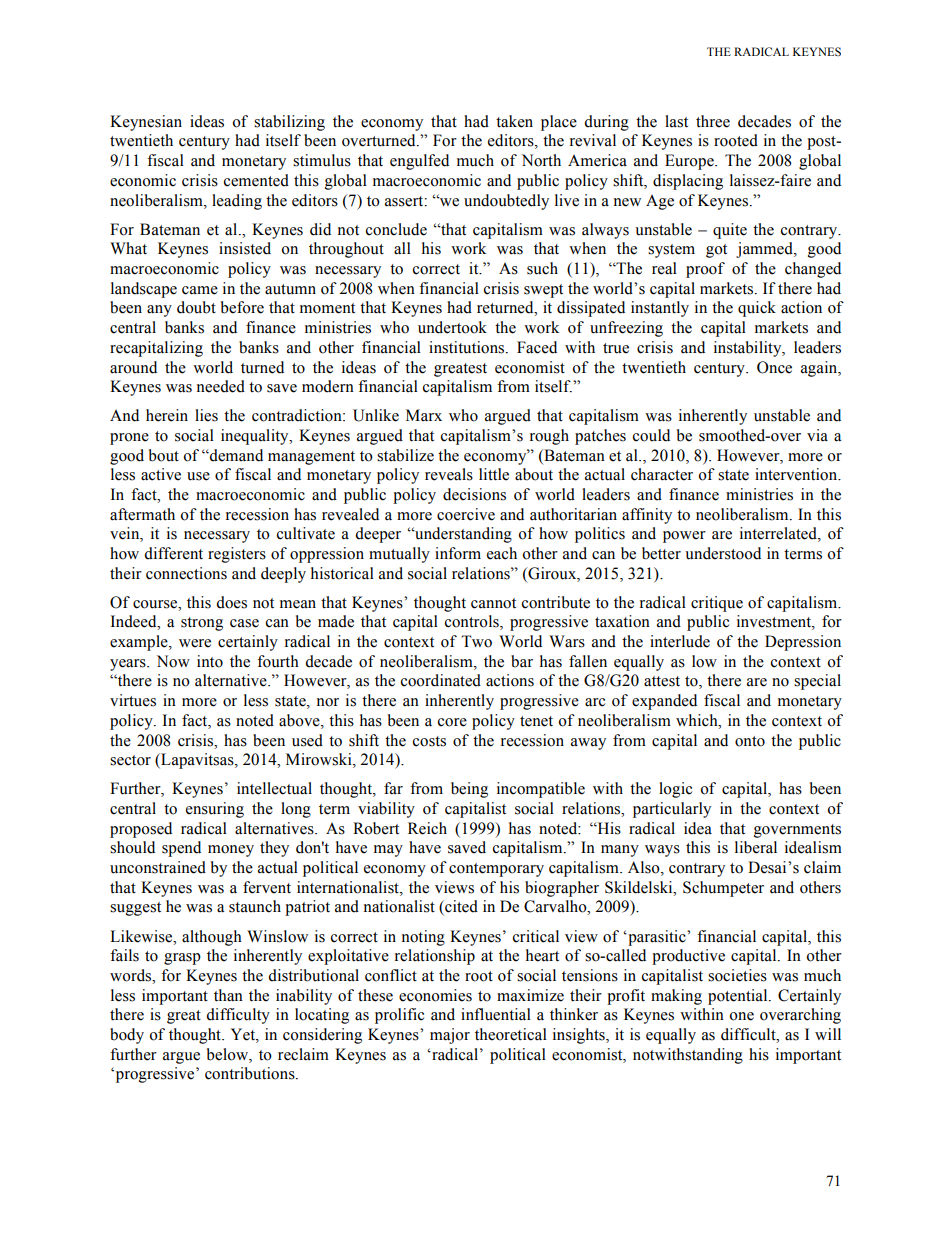  I want to click on taken, so click(514, 121).
